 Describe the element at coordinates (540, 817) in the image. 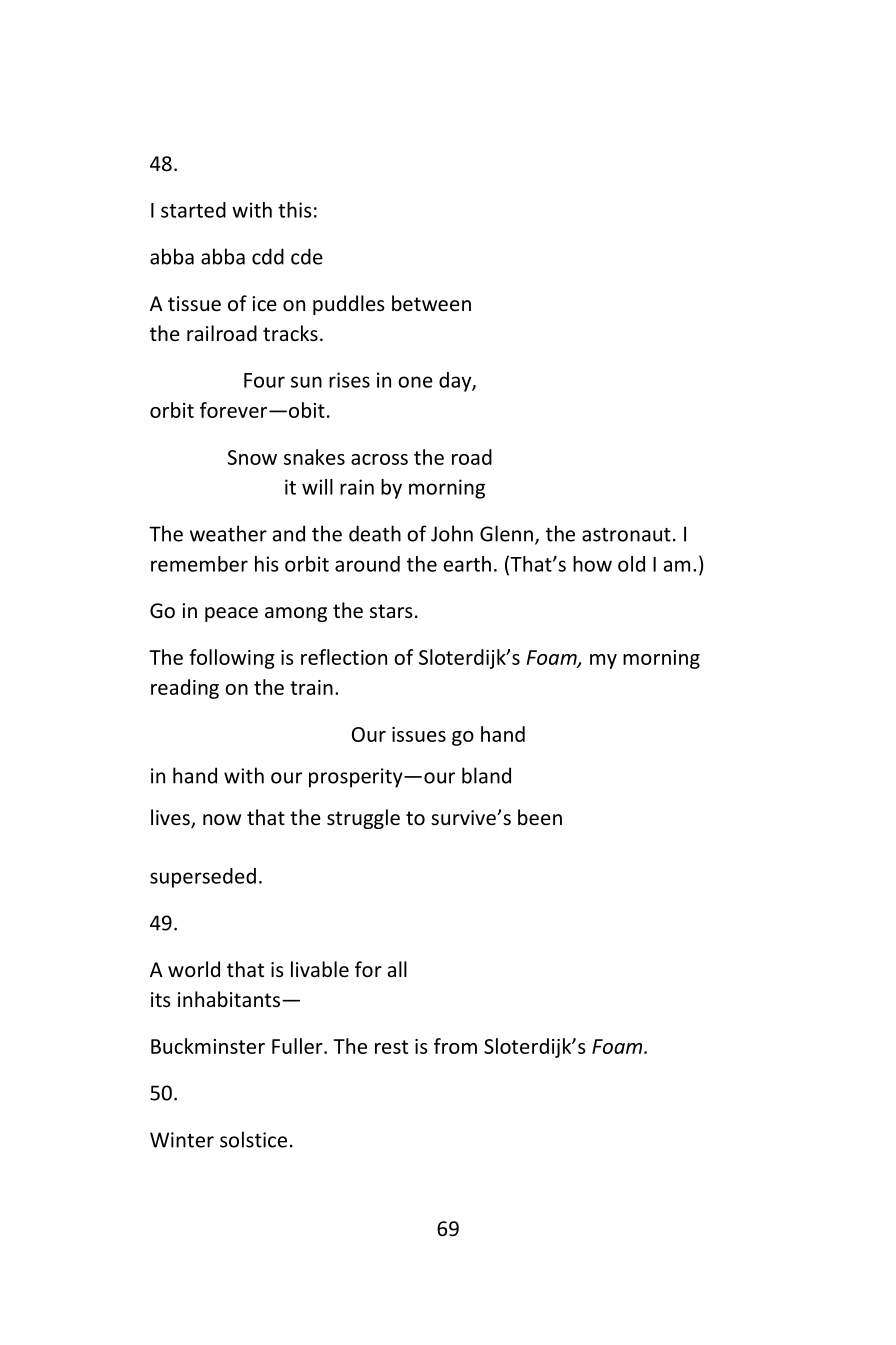

I see `been` at that location.
